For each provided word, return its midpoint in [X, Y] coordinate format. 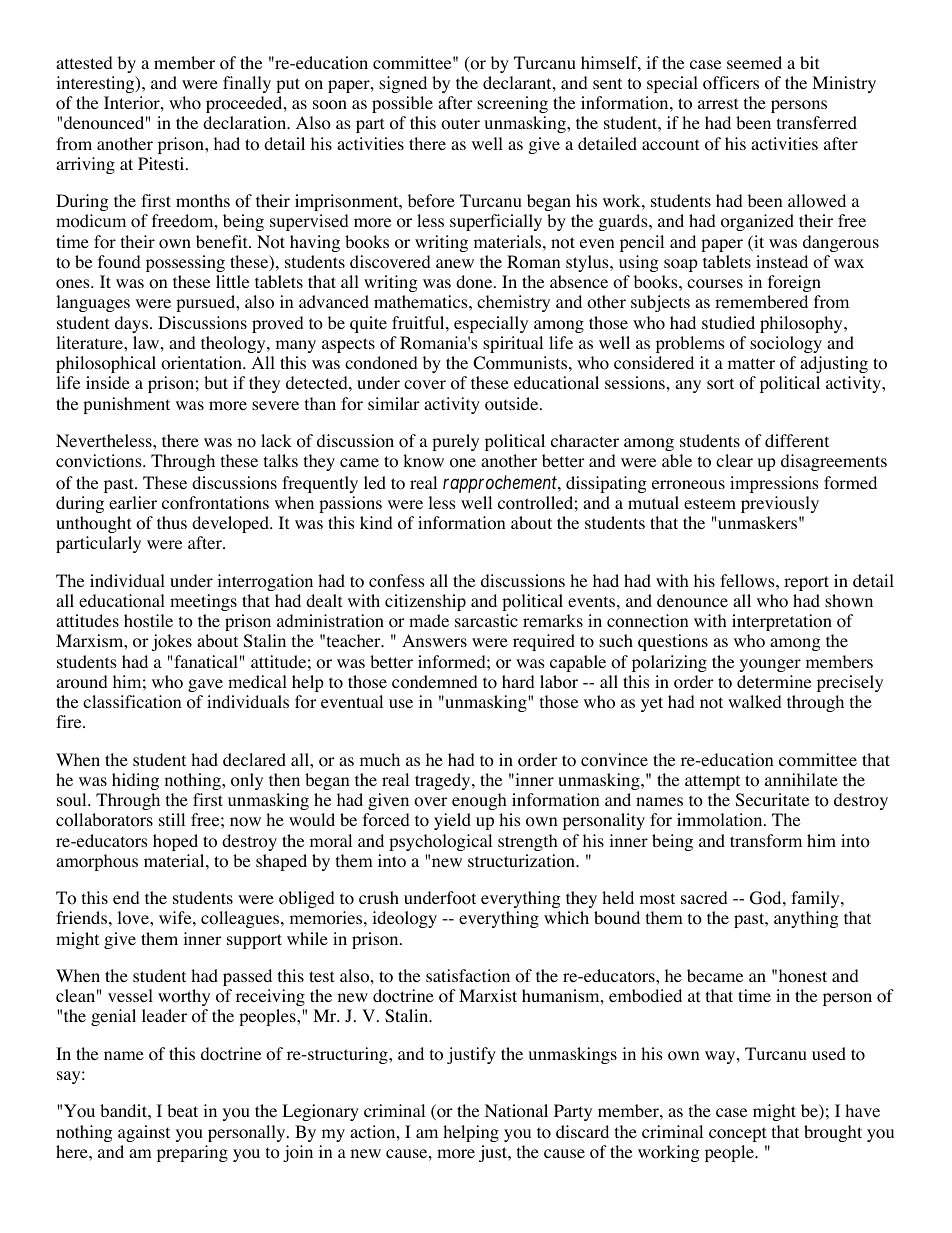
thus [172, 522]
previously [780, 504]
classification [132, 702]
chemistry [513, 303]
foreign [794, 283]
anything [806, 919]
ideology [404, 919]
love [134, 918]
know [423, 461]
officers [731, 83]
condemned [435, 682]
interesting [96, 84]
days [133, 324]
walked [755, 701]
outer [460, 124]
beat [182, 1110]
